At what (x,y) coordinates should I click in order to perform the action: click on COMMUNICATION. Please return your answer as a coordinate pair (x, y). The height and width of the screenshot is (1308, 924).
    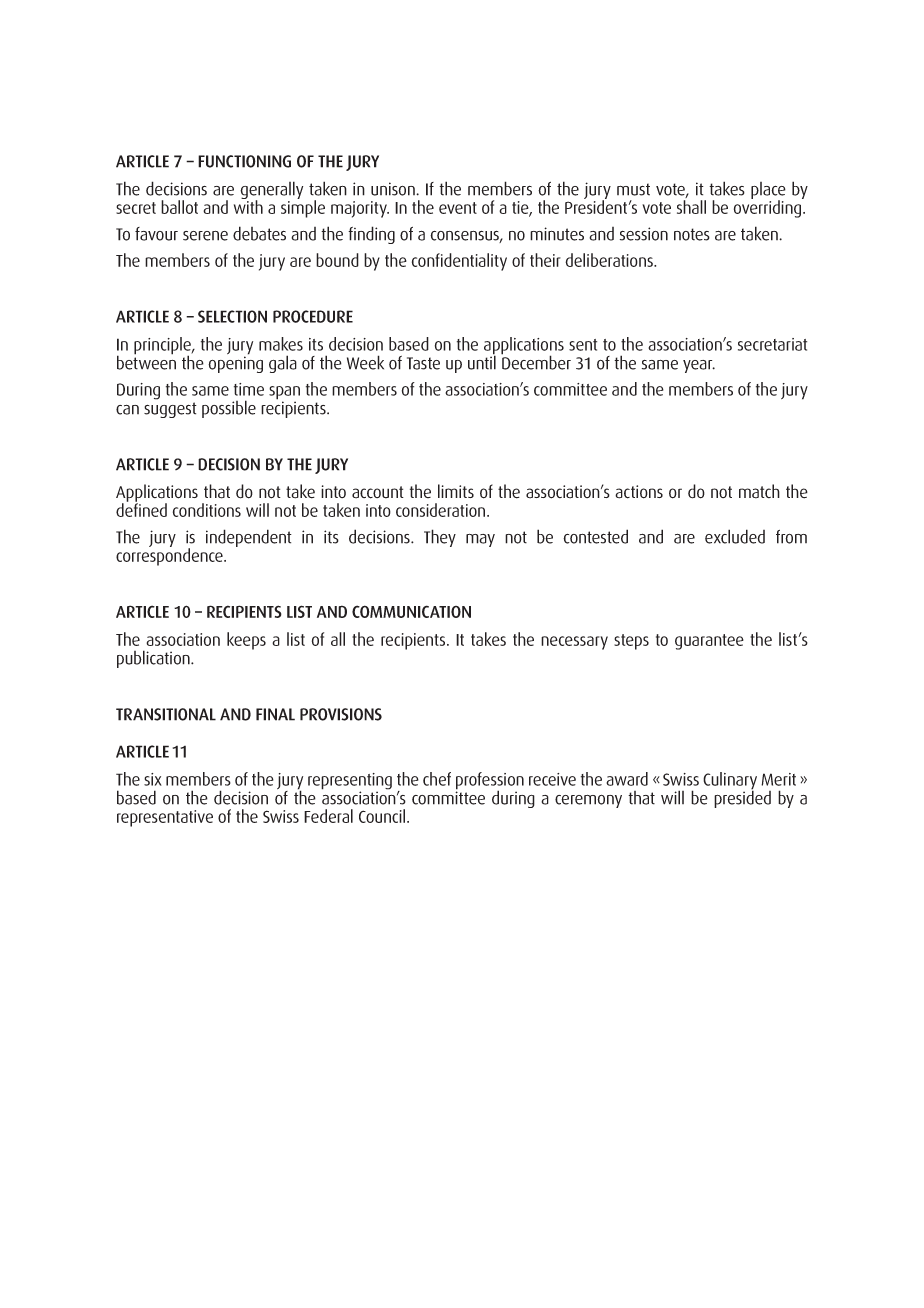
    Looking at the image, I should click on (411, 611).
